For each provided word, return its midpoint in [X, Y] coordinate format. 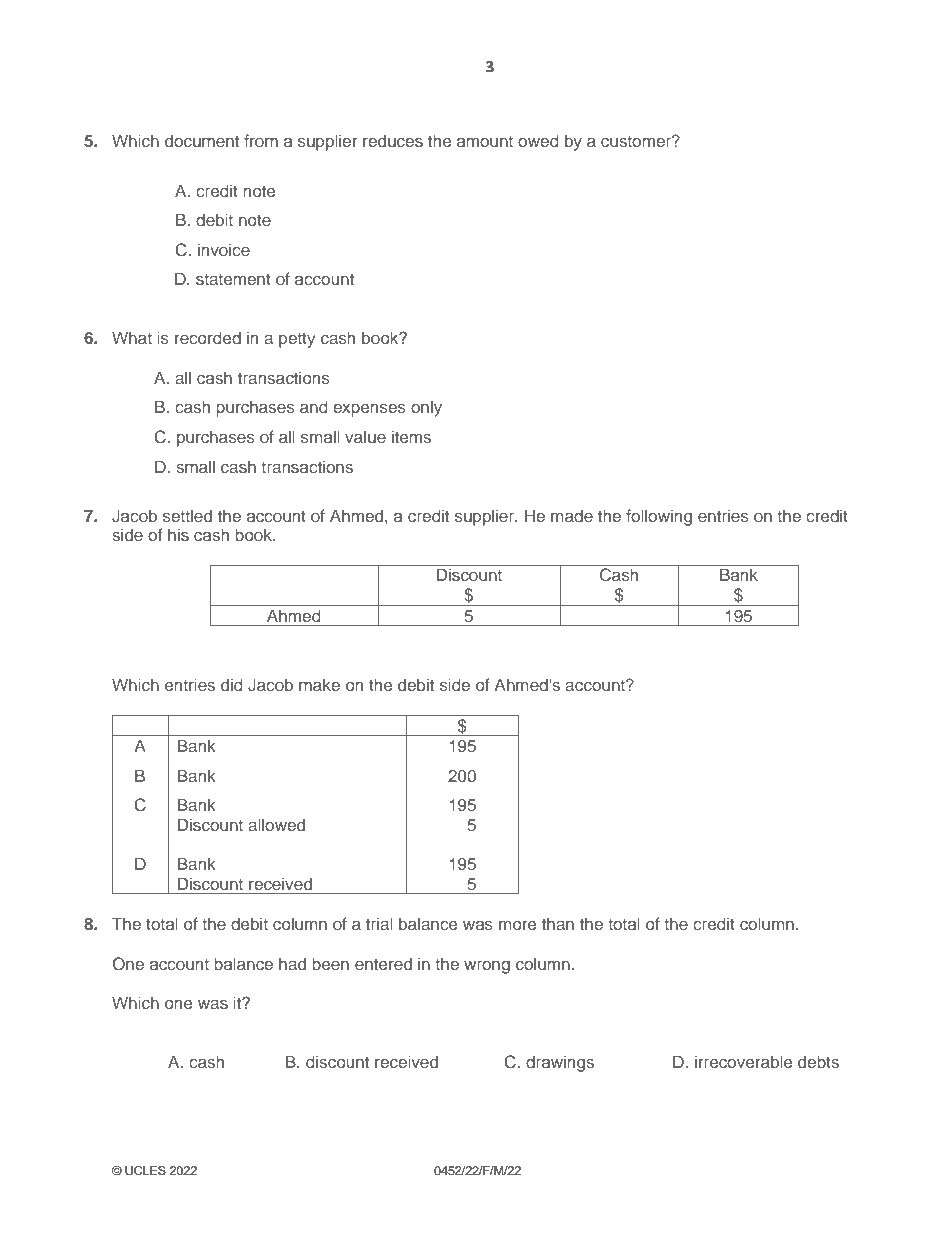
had [292, 963]
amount [485, 141]
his [178, 534]
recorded [208, 337]
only [426, 408]
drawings [560, 1063]
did [232, 684]
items [411, 436]
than [558, 923]
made [572, 515]
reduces [393, 140]
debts [818, 1061]
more [517, 925]
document [202, 140]
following [659, 517]
